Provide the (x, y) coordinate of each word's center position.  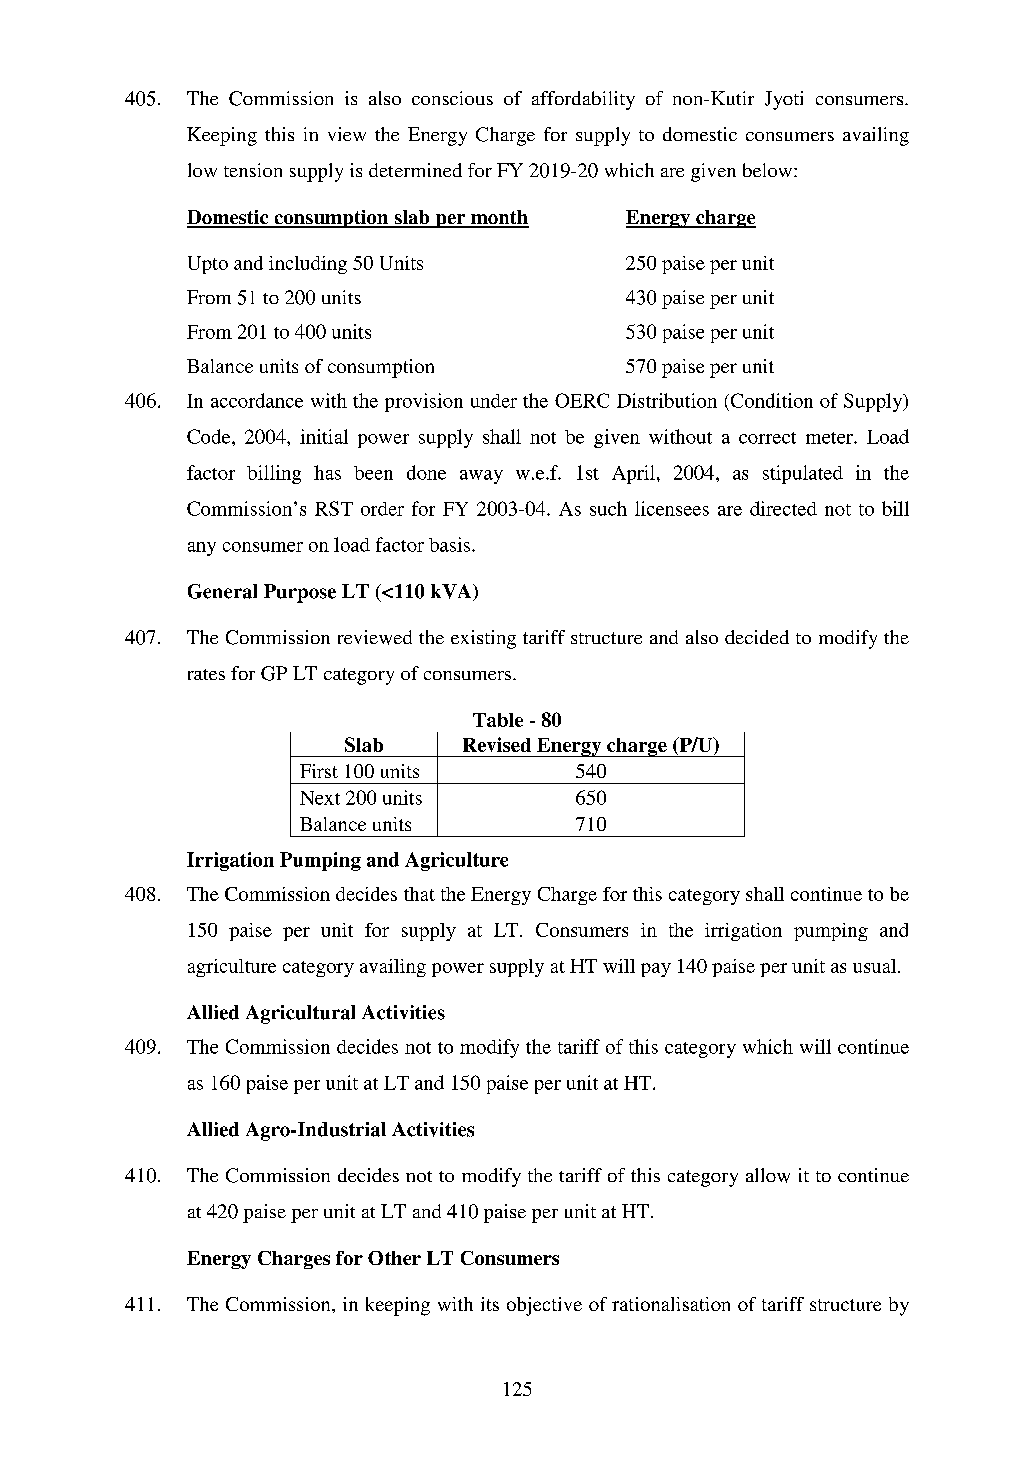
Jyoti (784, 100)
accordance (257, 400)
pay (656, 970)
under (494, 401)
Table (498, 720)
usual (876, 966)
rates (206, 674)
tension (253, 170)
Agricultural (300, 1014)
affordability (583, 100)
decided (757, 637)
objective (544, 1306)
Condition (770, 400)
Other (394, 1258)
